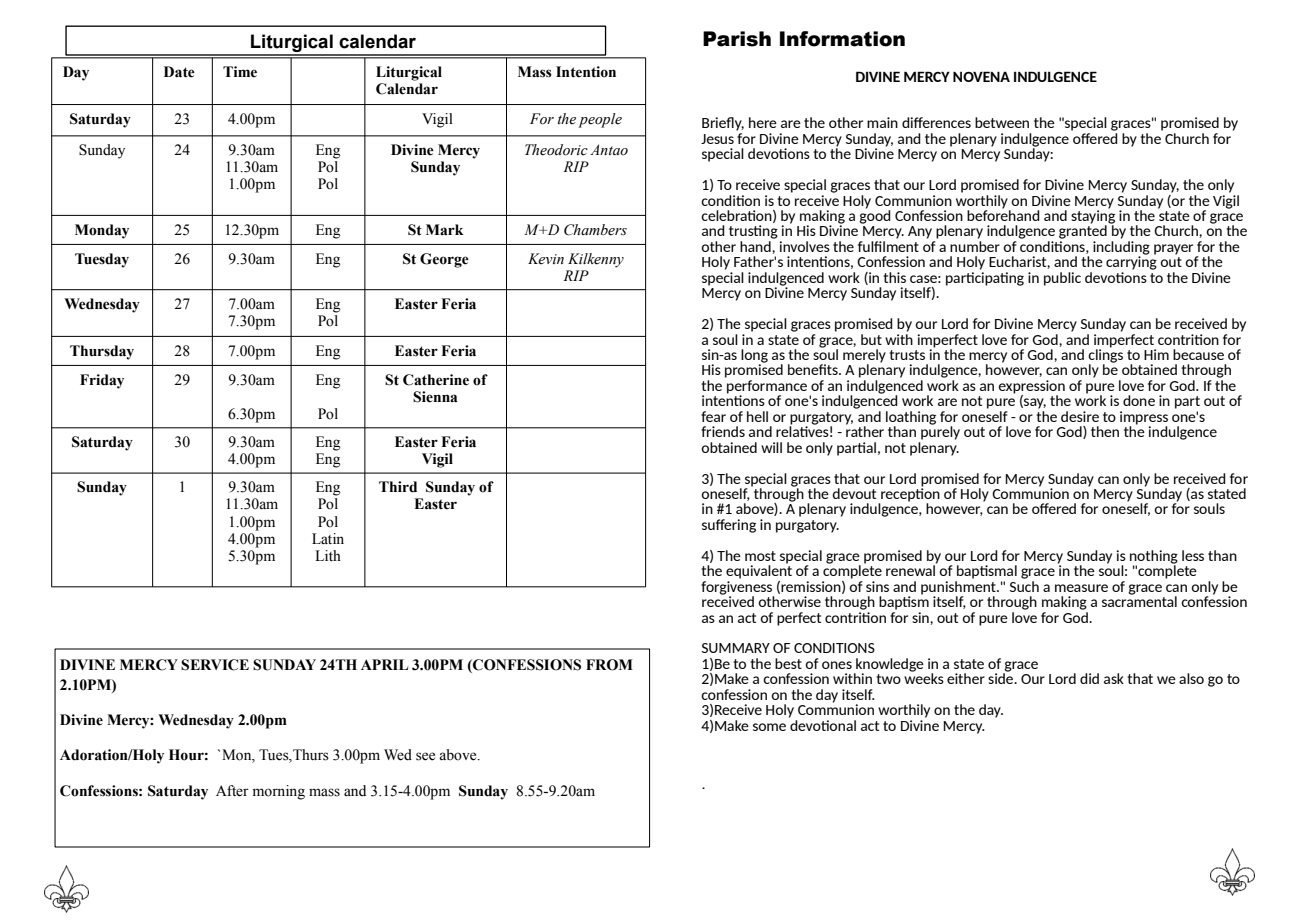 This screenshot has width=1308, height=924. What do you see at coordinates (1062, 279) in the screenshot?
I see `public` at bounding box center [1062, 279].
